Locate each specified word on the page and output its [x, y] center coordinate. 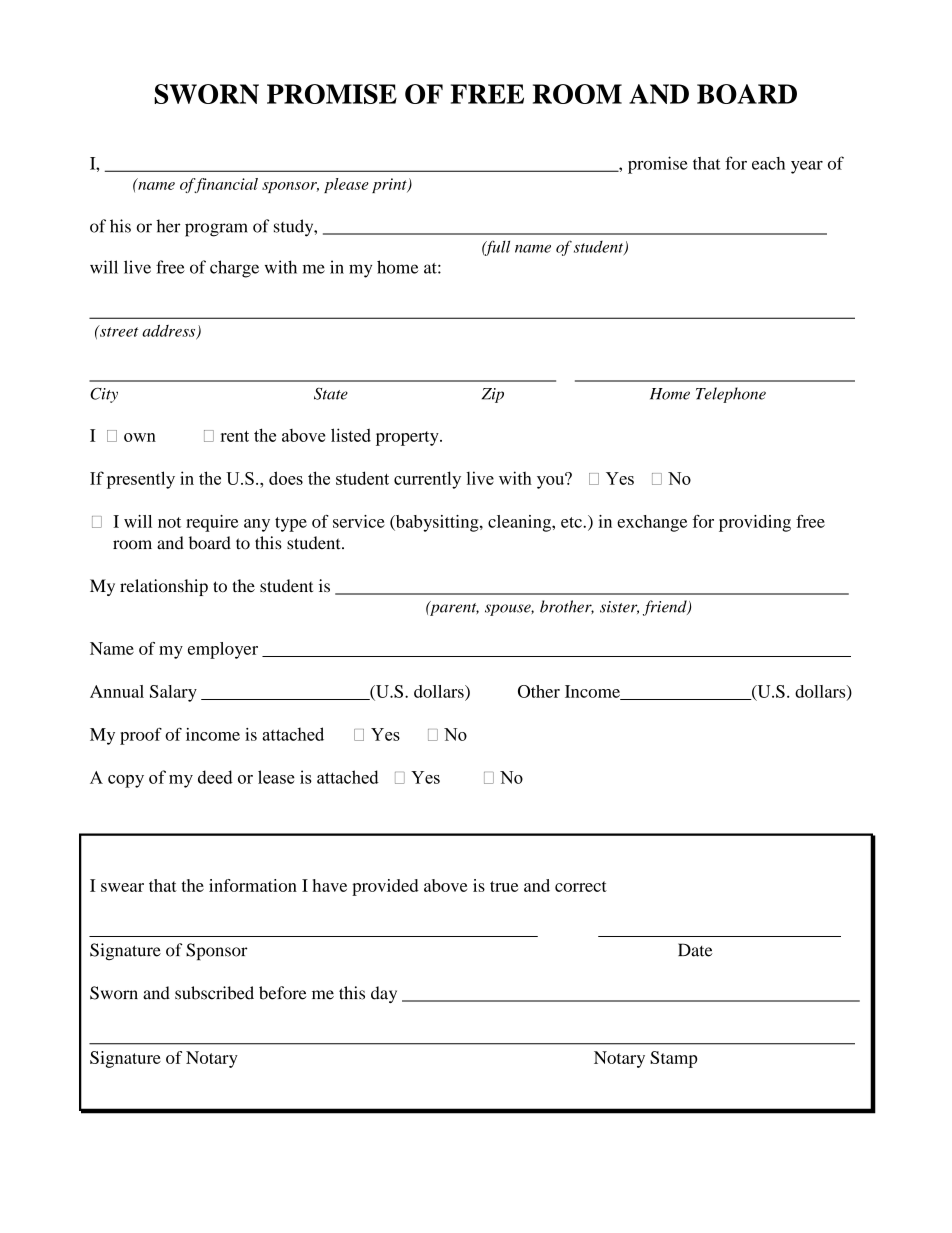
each [768, 163]
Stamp [673, 1059]
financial [225, 185]
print [390, 185]
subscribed [214, 993]
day [384, 994]
